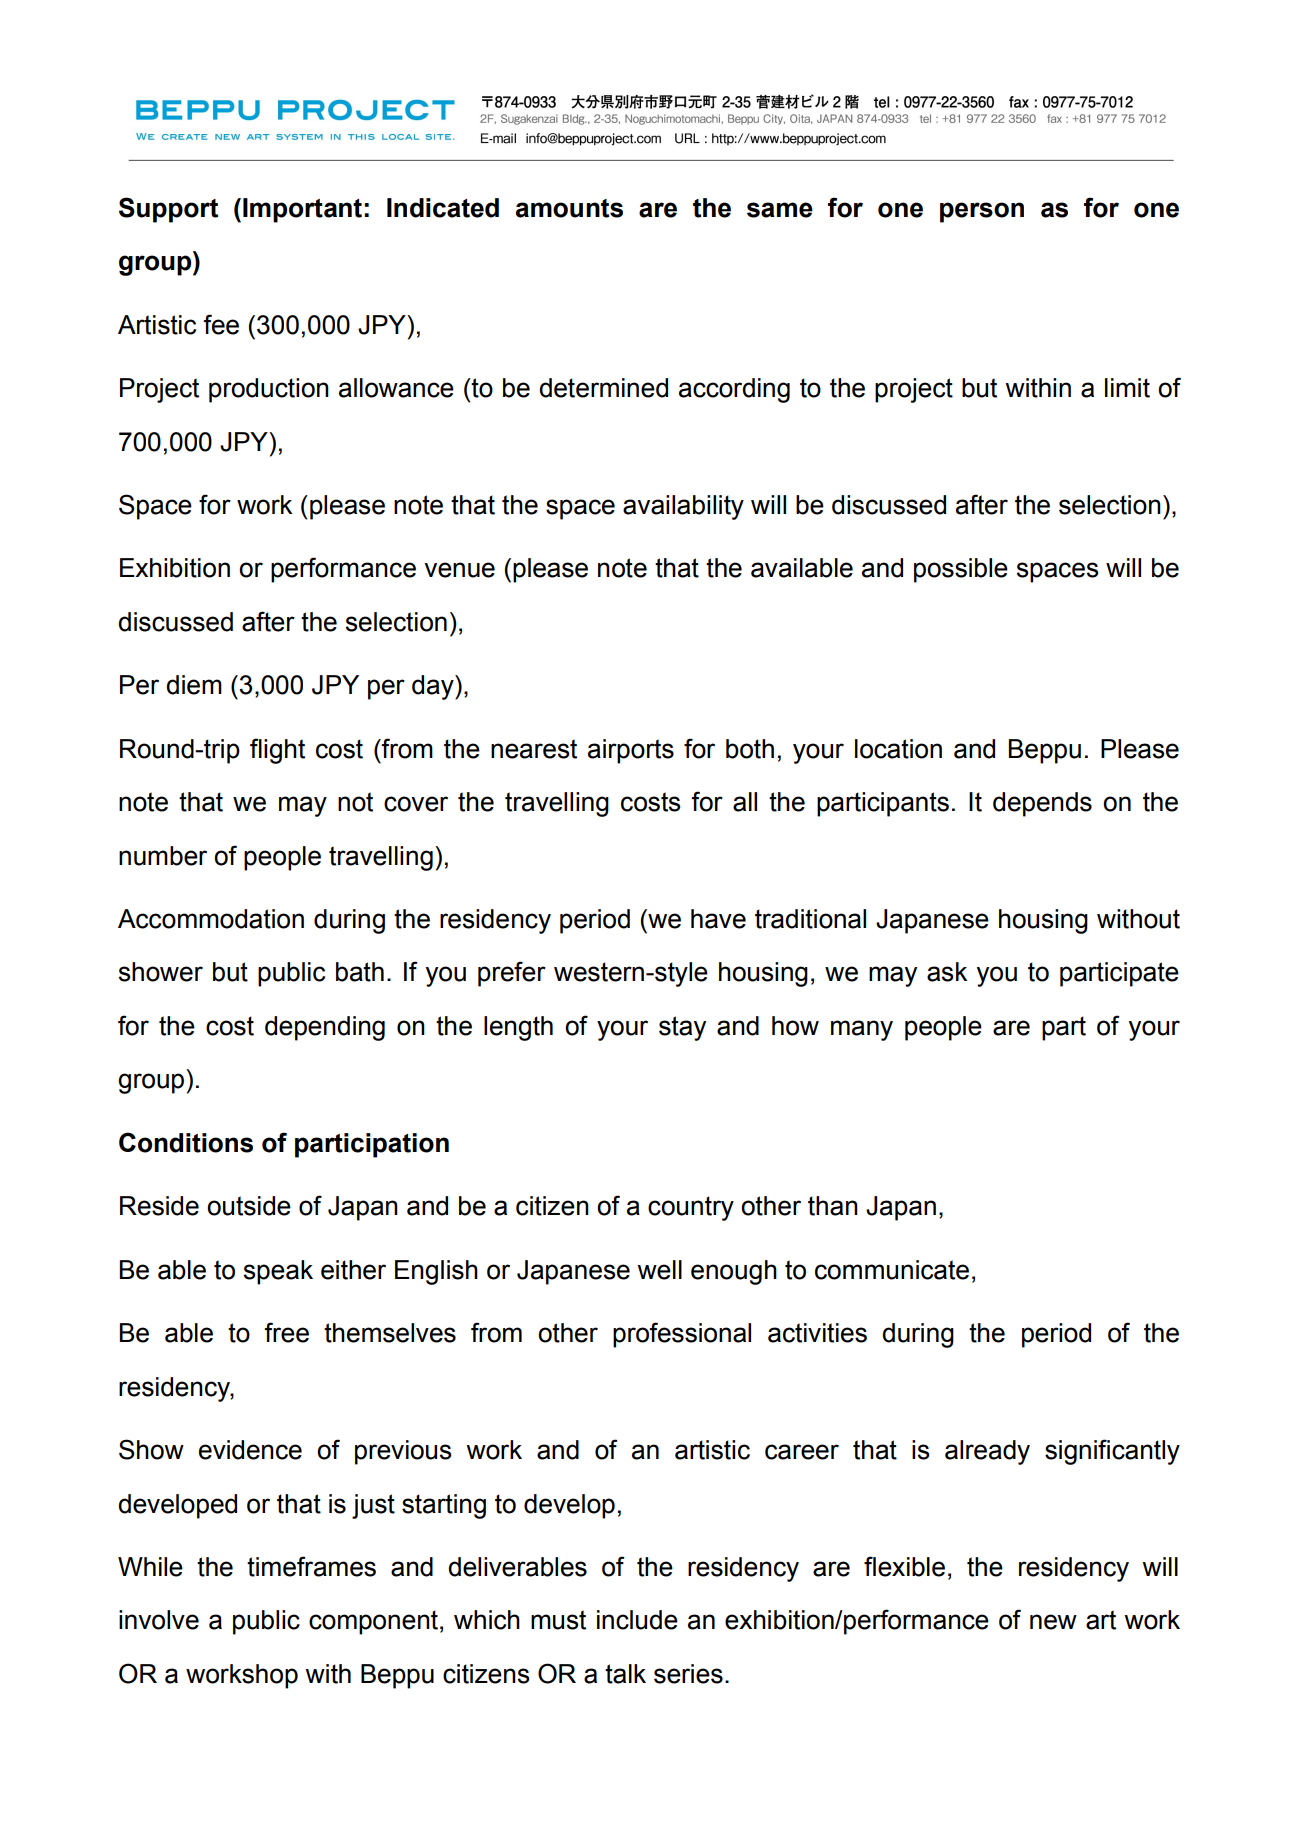 This page has height=1838, width=1299. What do you see at coordinates (325, 1028) in the page?
I see `depending` at bounding box center [325, 1028].
